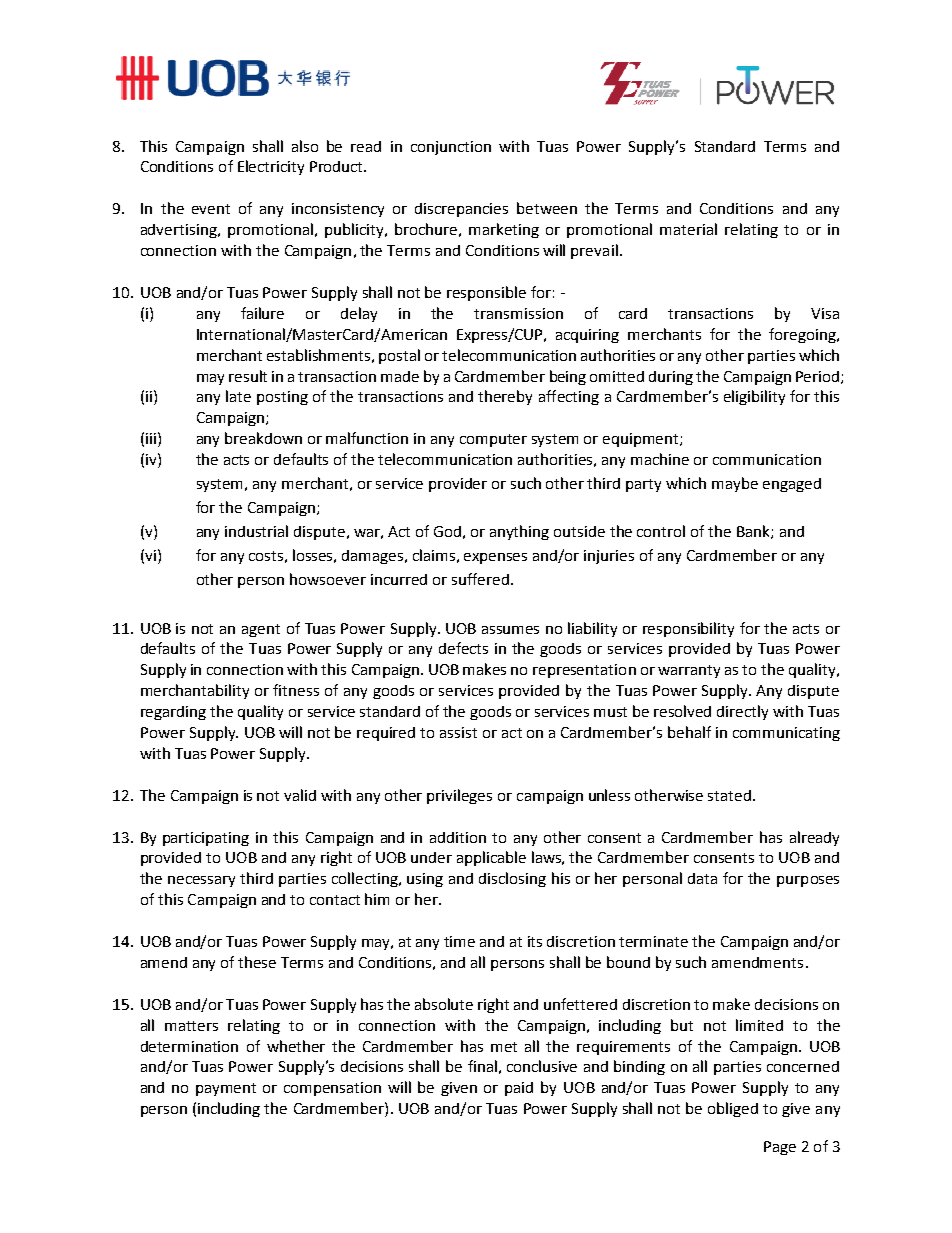 The width and height of the page is (952, 1233). Describe the element at coordinates (271, 167) in the page. I see `Electricity` at that location.
